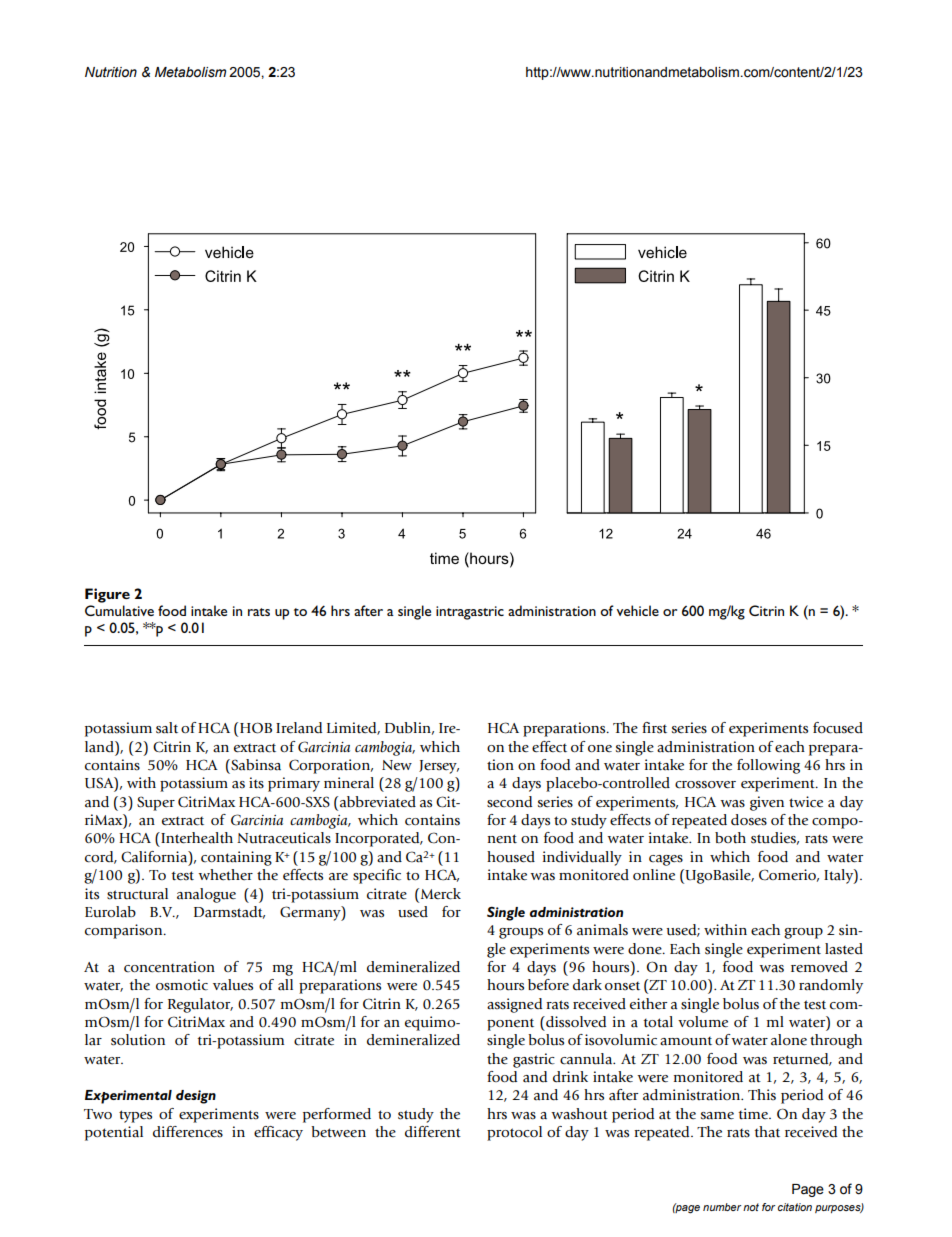 The width and height of the page is (952, 1237). Describe the element at coordinates (768, 766) in the page. I see `following` at that location.
